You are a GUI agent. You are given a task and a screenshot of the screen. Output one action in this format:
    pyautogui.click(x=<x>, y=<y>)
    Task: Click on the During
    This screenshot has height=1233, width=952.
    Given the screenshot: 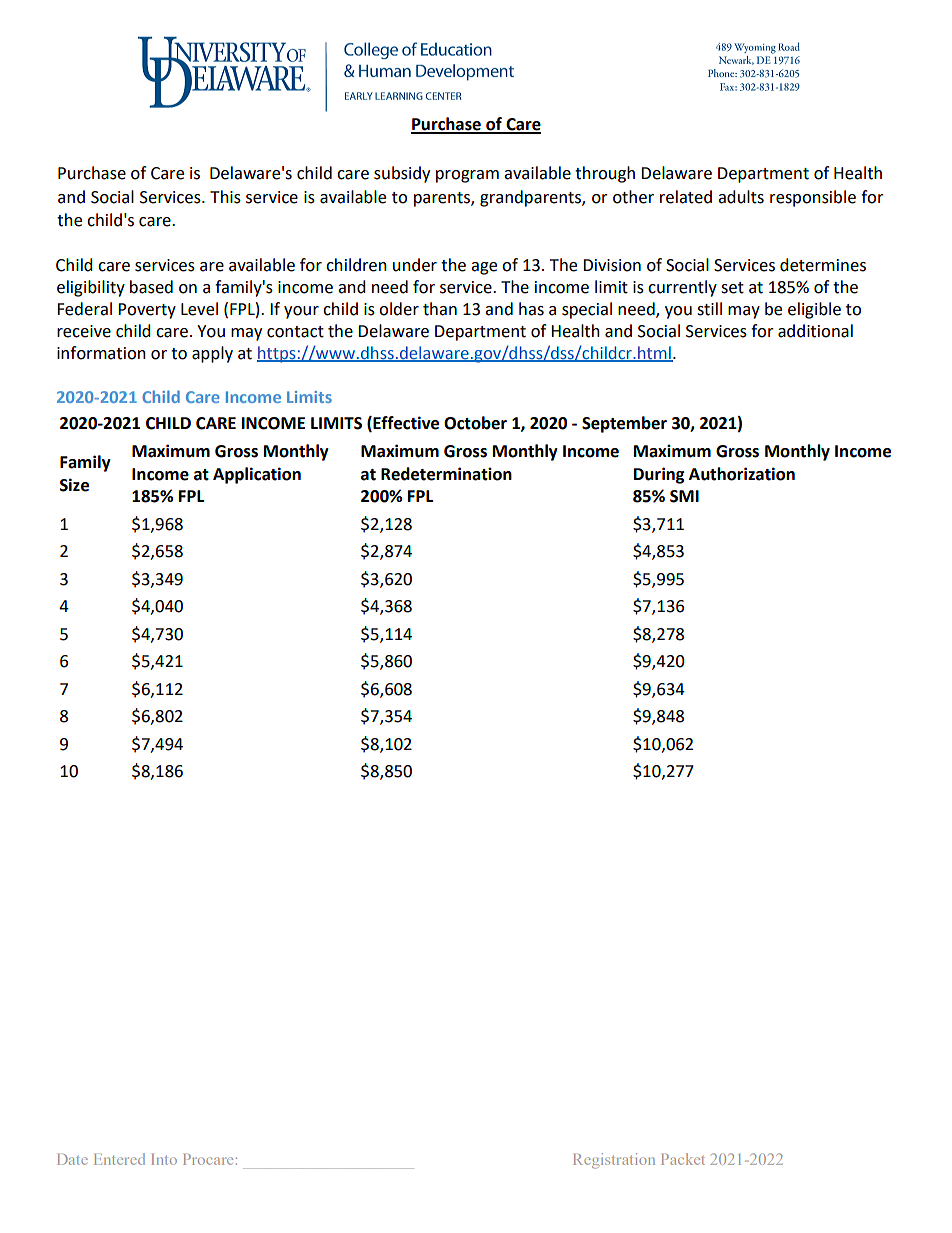 What is the action you would take?
    pyautogui.click(x=659, y=475)
